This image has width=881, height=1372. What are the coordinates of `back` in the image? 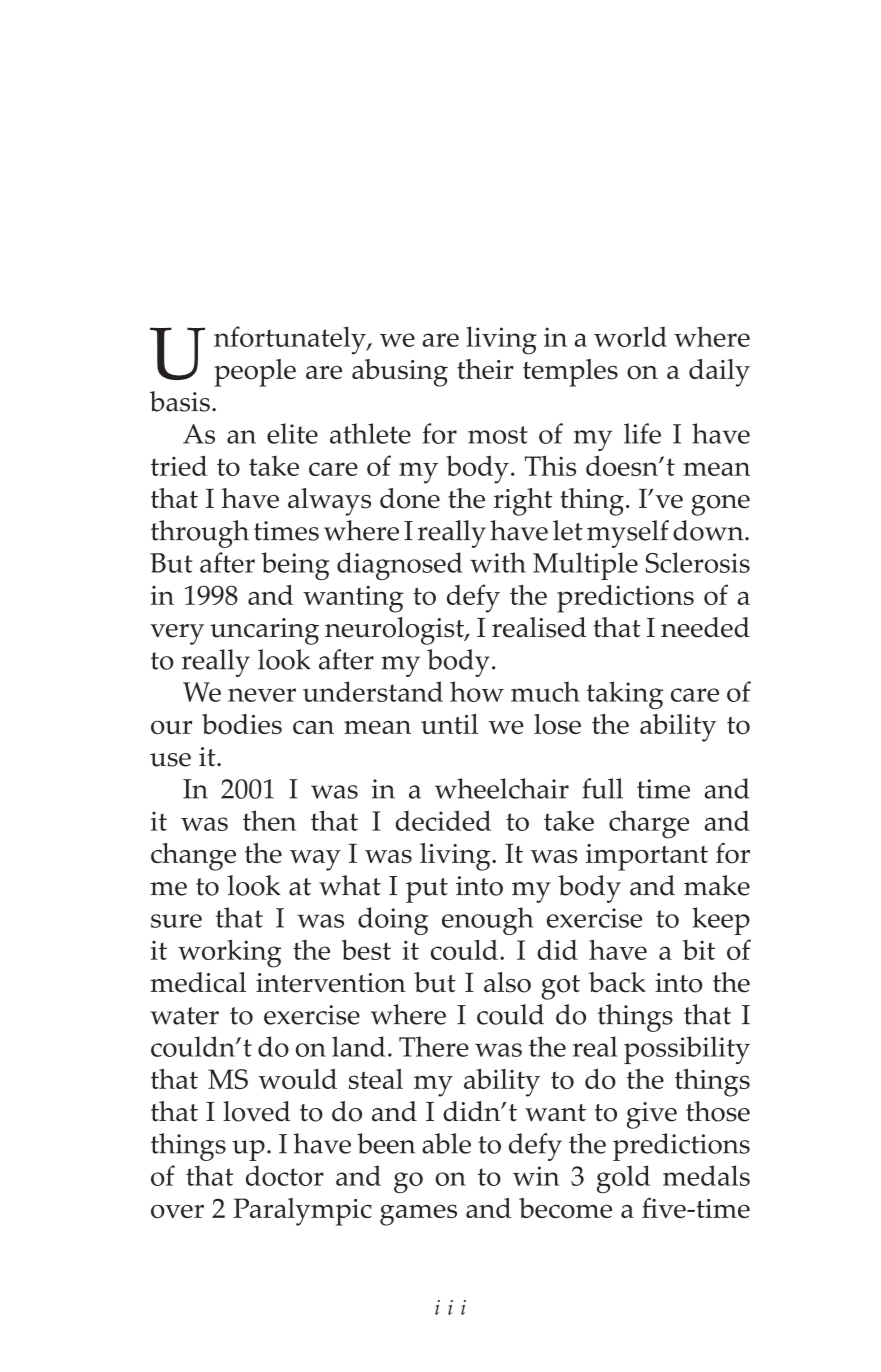 It's located at (617, 982).
